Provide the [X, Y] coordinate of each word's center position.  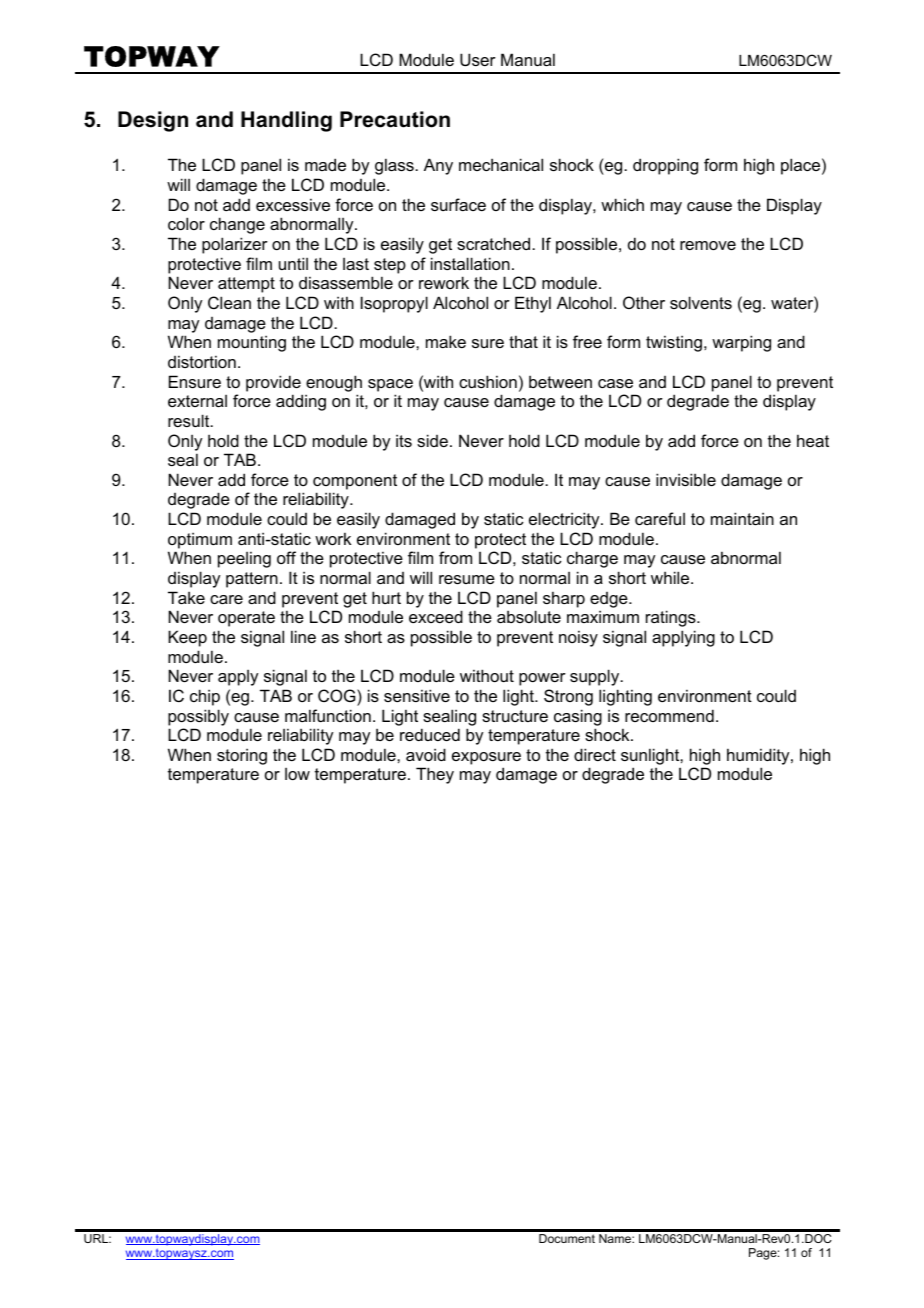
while [671, 577]
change [237, 225]
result [190, 420]
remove [708, 245]
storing [242, 756]
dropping [665, 166]
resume [467, 579]
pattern [252, 580]
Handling [286, 121]
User [478, 59]
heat [813, 440]
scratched [495, 243]
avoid [426, 754]
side [432, 440]
